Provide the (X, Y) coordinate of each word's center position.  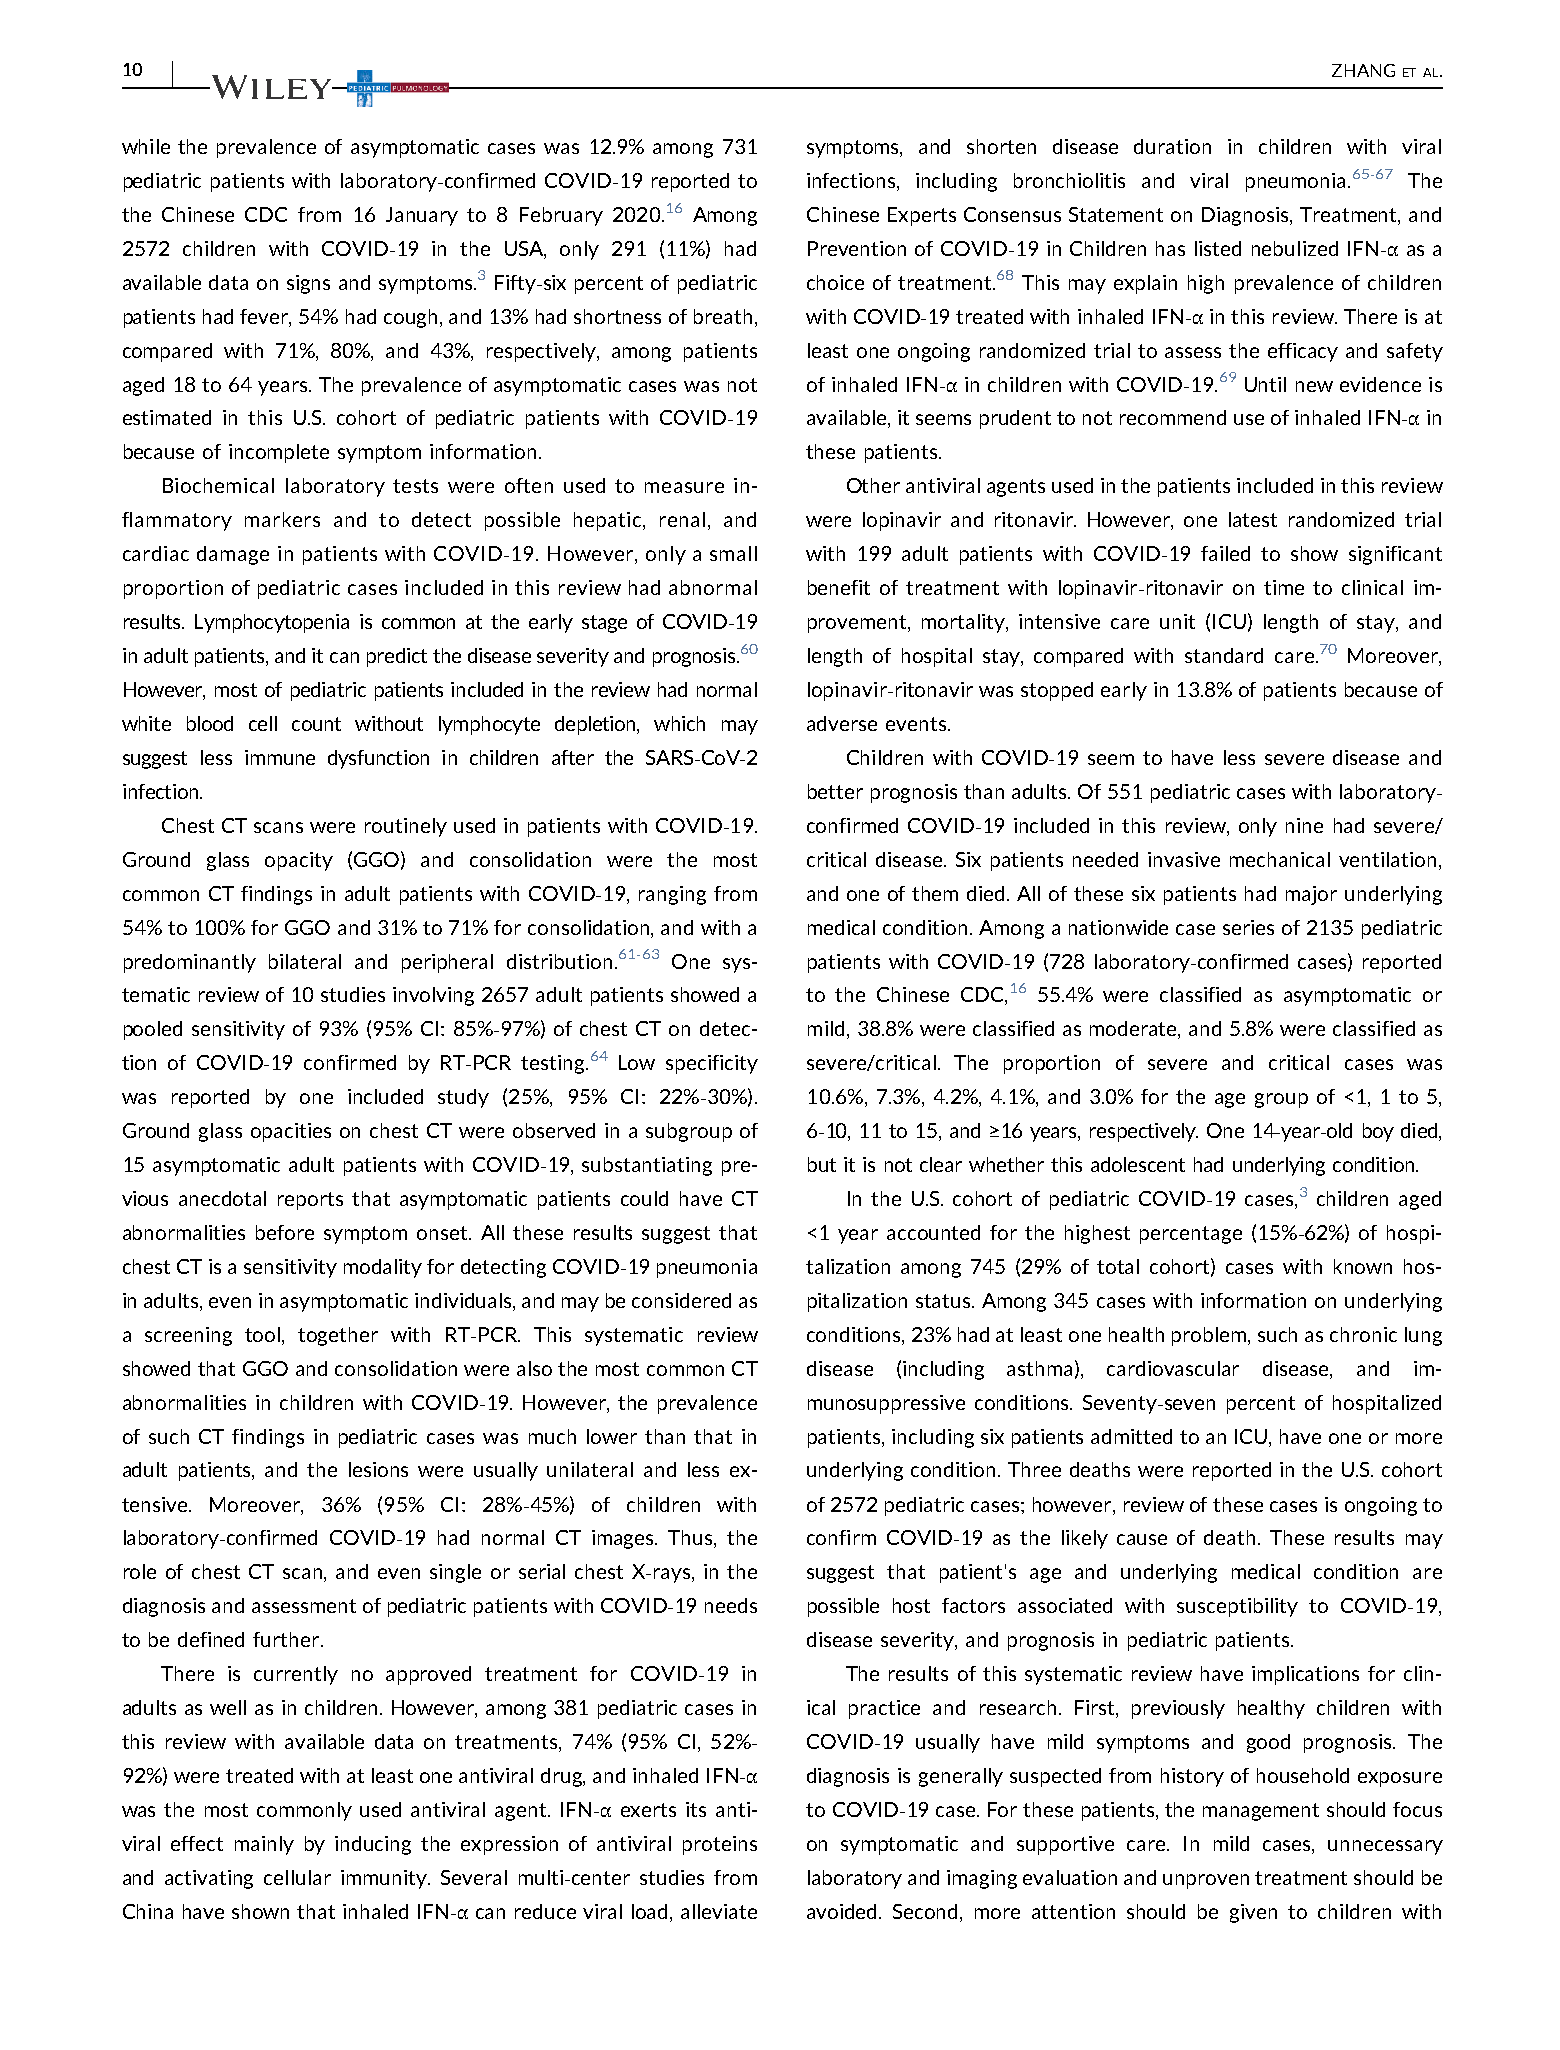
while (146, 146)
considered (681, 1300)
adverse (842, 723)
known (1363, 1266)
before (285, 1232)
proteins (720, 1845)
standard (1224, 655)
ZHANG (1363, 70)
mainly (264, 1845)
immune (280, 757)
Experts (922, 216)
